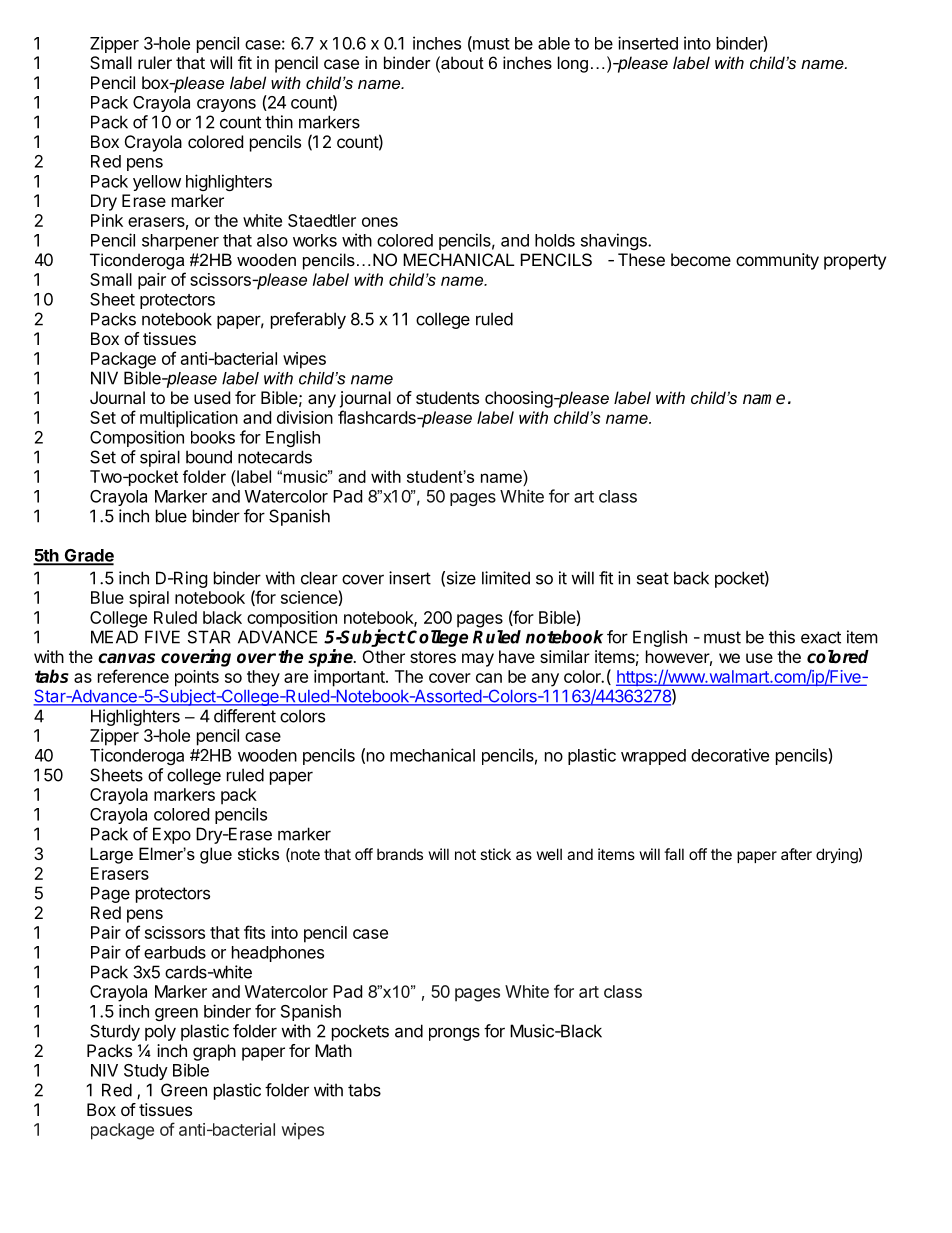  Describe the element at coordinates (730, 755) in the image. I see `decorative` at that location.
